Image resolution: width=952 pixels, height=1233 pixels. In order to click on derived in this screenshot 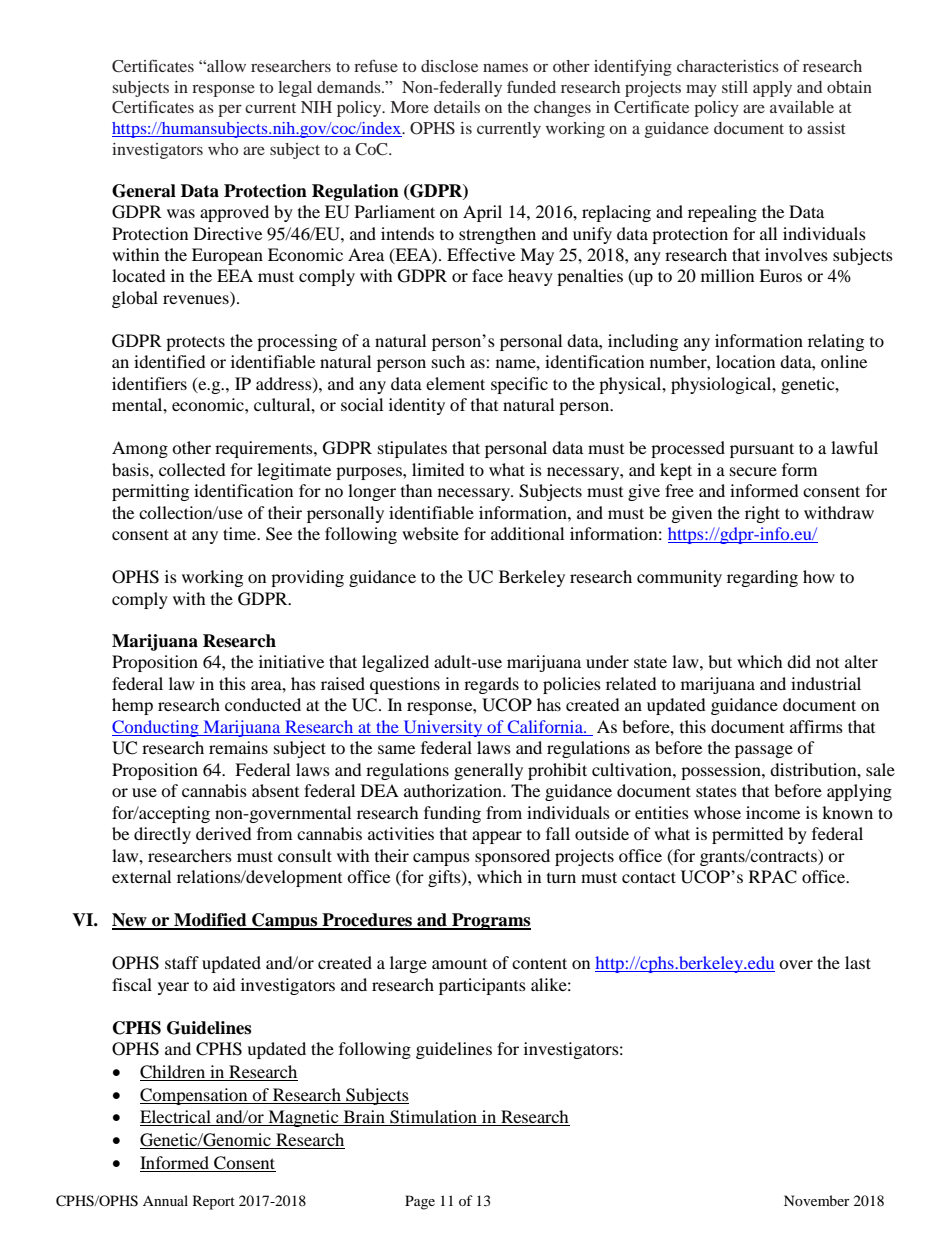, I will do `click(224, 833)`.
